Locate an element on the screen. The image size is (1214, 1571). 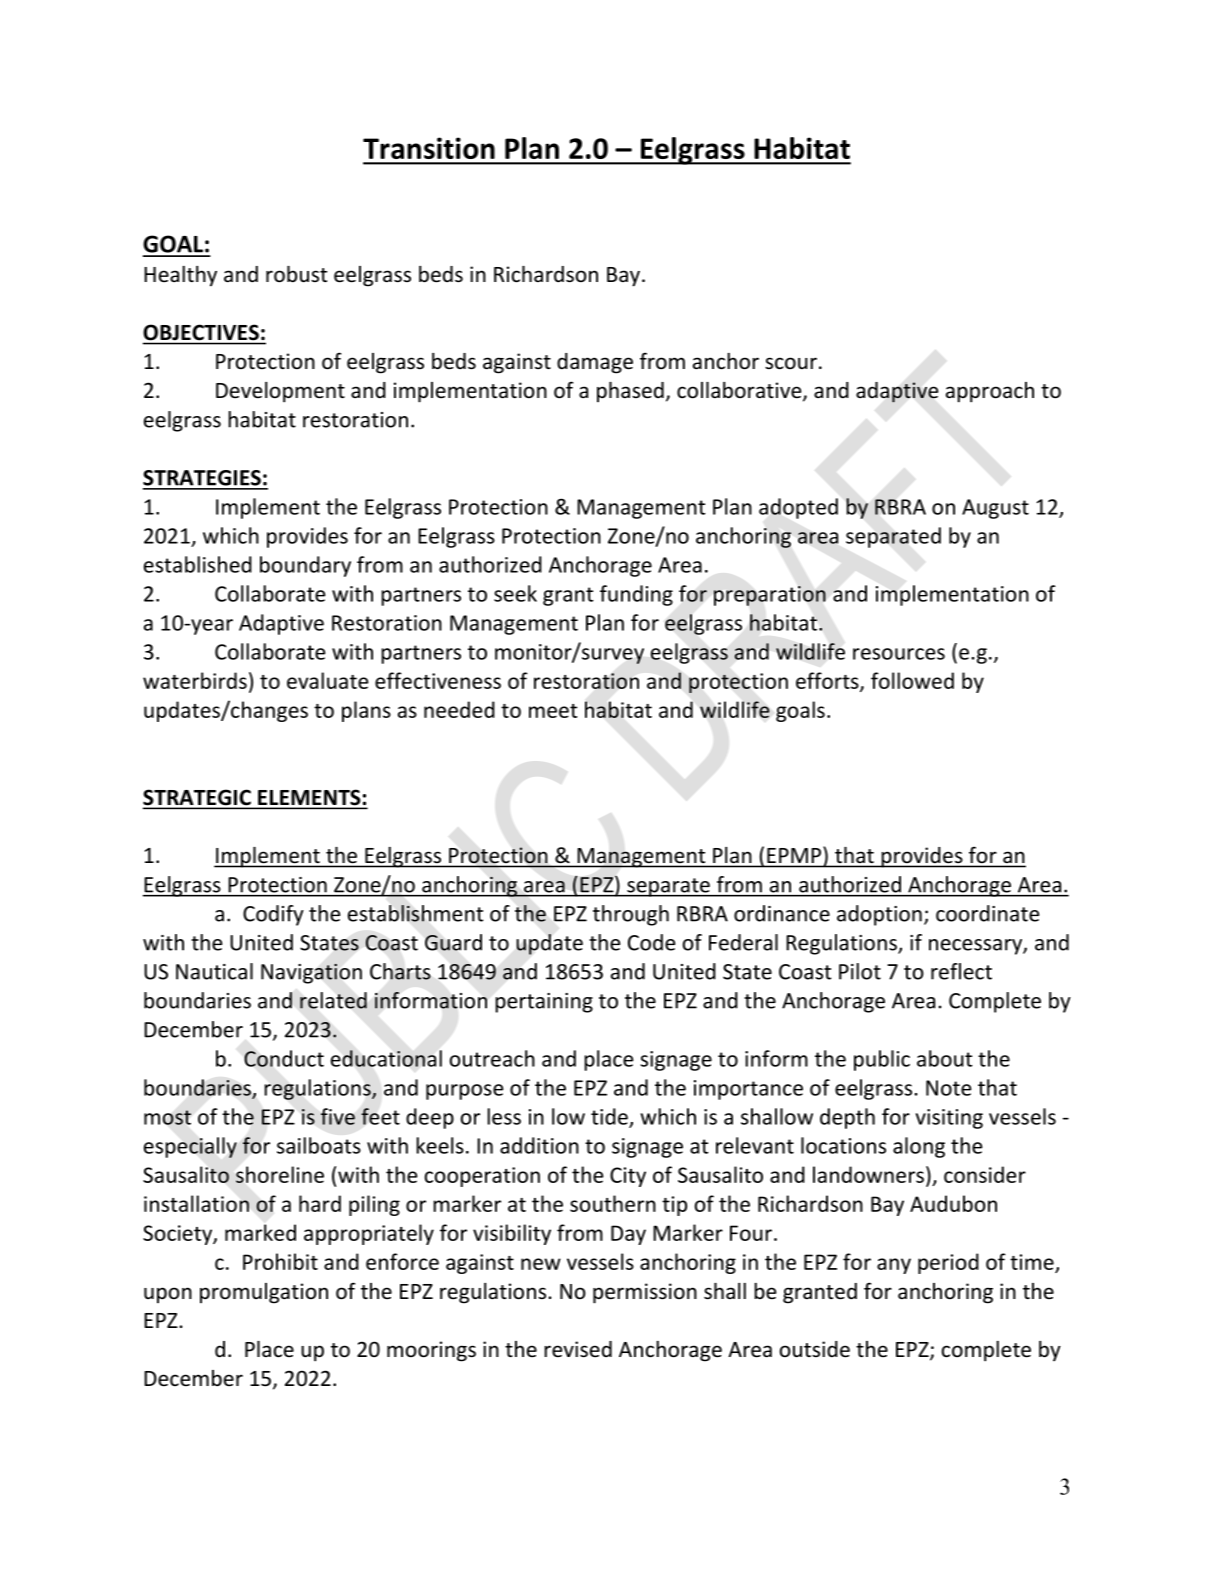
approach is located at coordinates (990, 392).
